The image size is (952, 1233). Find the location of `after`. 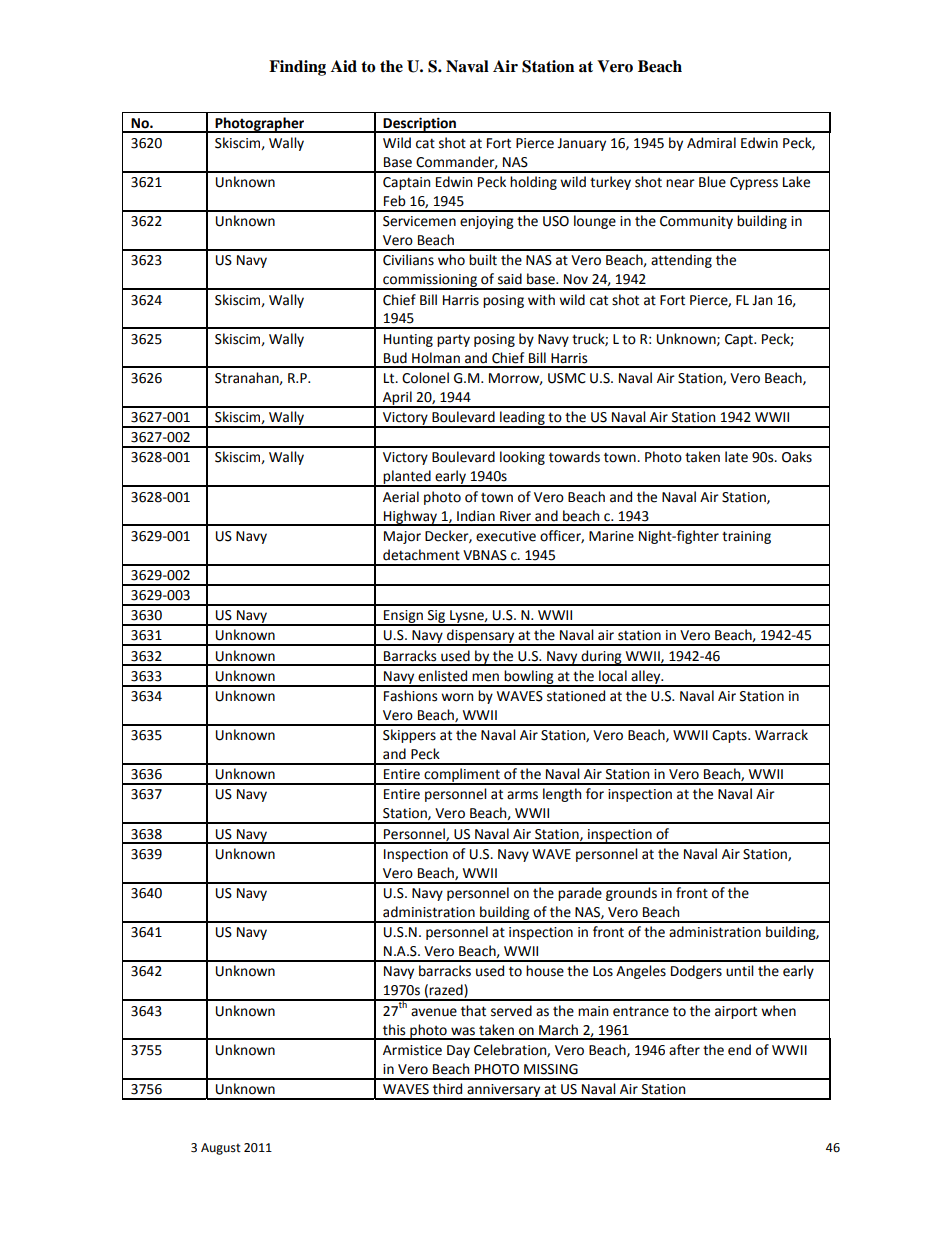

after is located at coordinates (684, 1050).
